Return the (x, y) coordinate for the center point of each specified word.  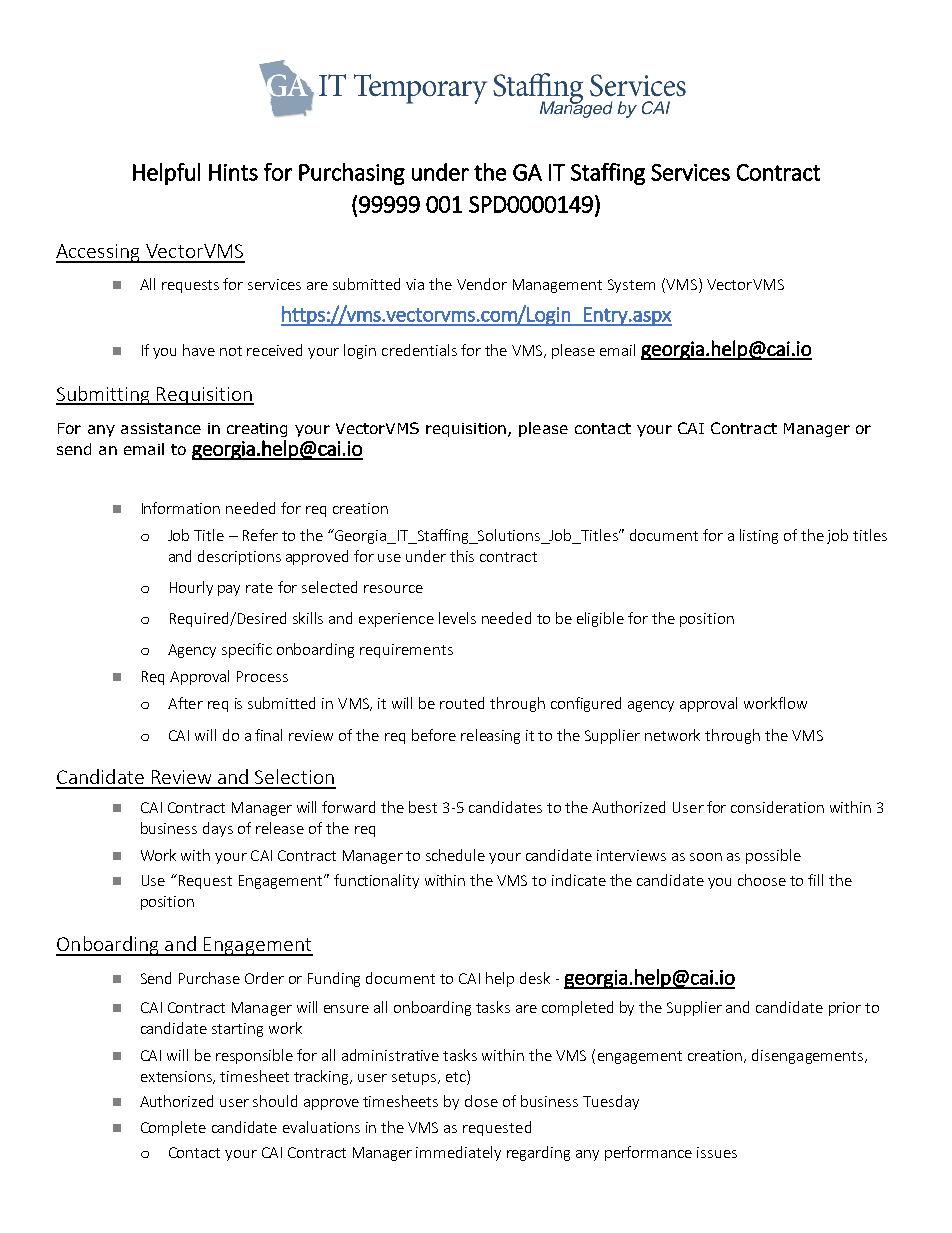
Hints (233, 172)
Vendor (482, 284)
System (631, 286)
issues (717, 1152)
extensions (178, 1077)
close (481, 1101)
